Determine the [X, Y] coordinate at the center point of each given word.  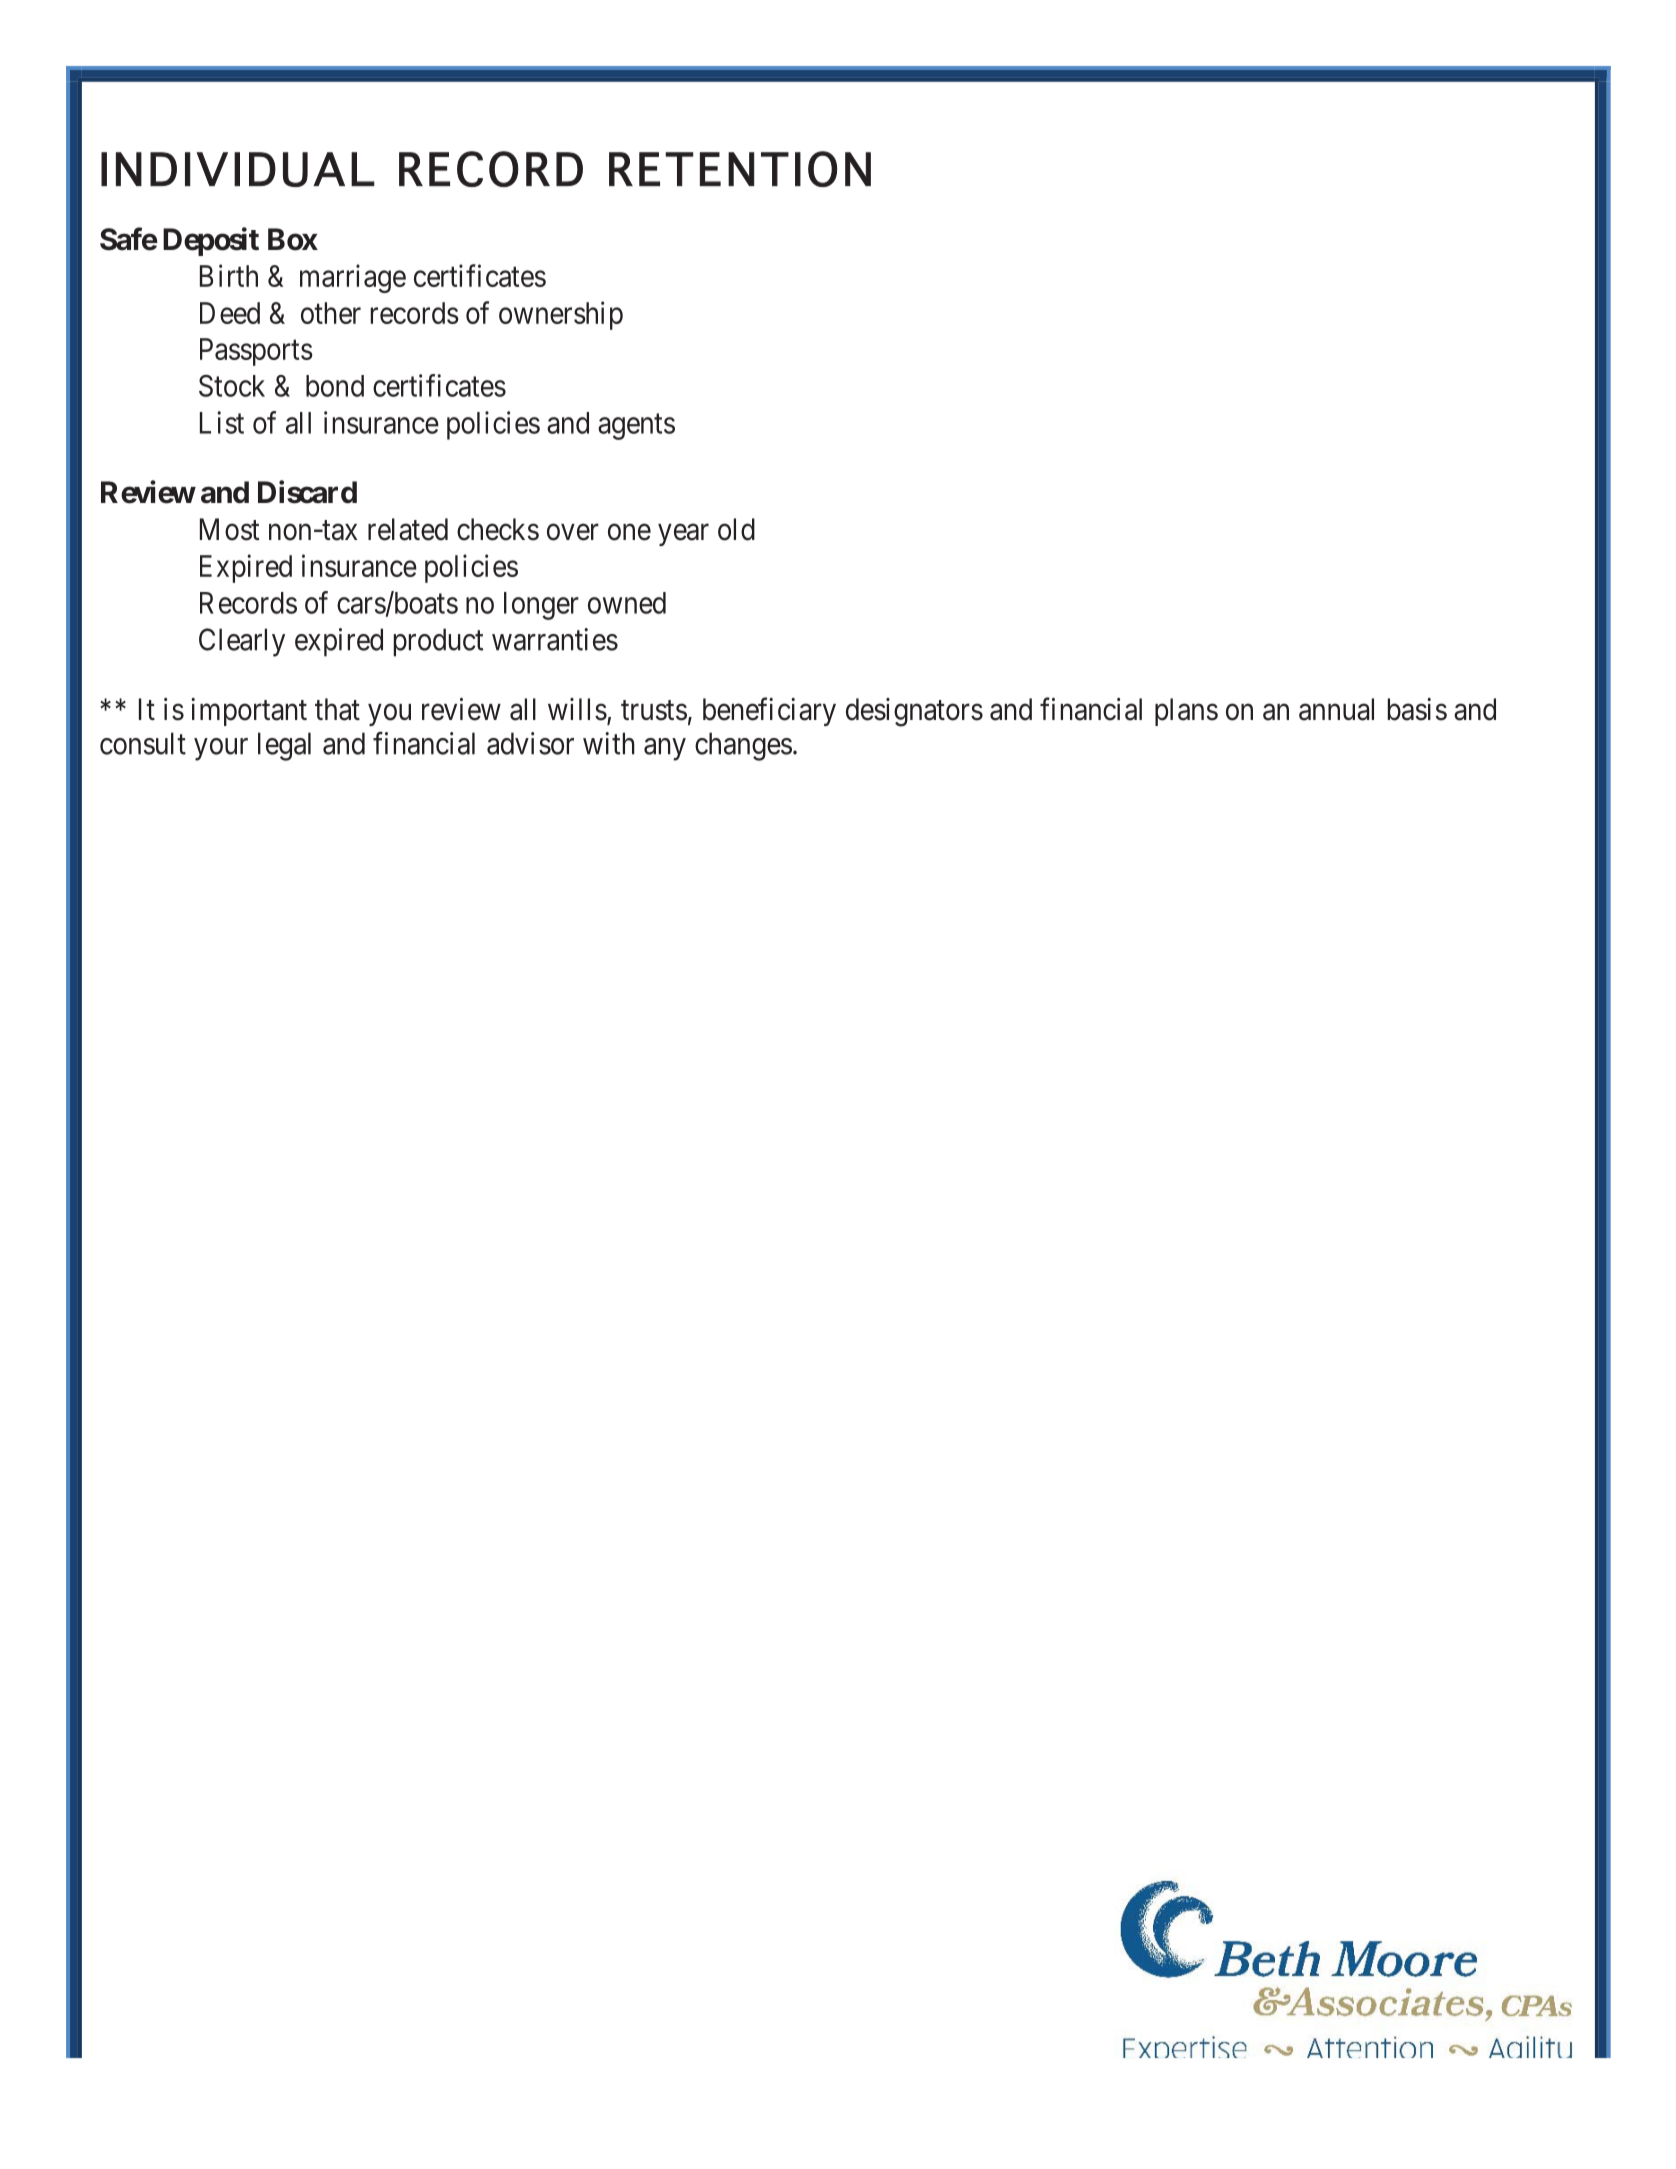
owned [627, 603]
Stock [232, 385]
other [331, 313]
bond [335, 386]
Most [229, 529]
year [683, 535]
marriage [353, 278]
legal [284, 746]
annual [1336, 709]
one [629, 532]
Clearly [242, 642]
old [736, 529]
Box [293, 239]
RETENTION [740, 169]
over [573, 532]
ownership [561, 315]
